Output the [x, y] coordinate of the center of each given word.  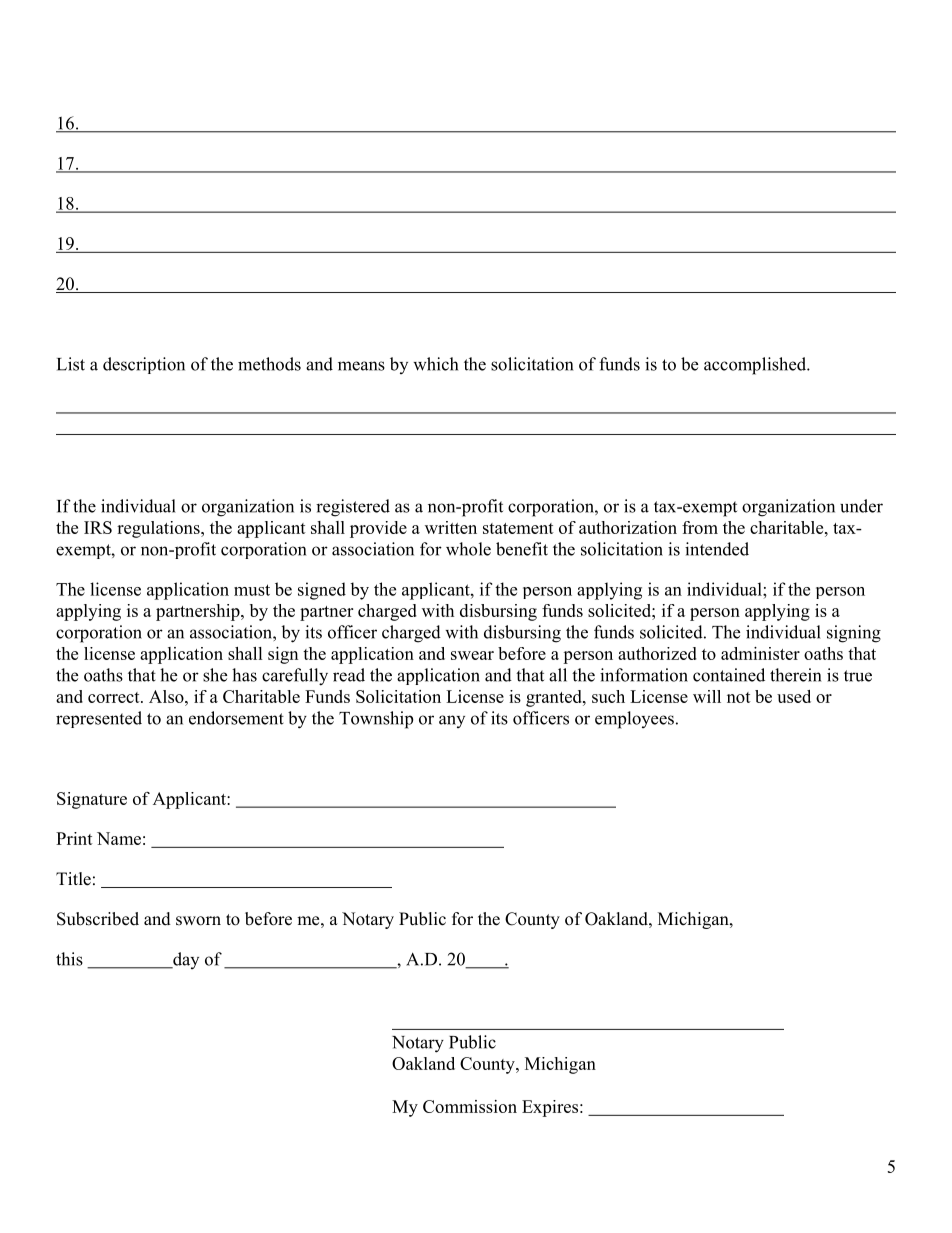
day [185, 960]
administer [760, 653]
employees [634, 720]
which [435, 364]
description [144, 365]
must [252, 590]
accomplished [756, 366]
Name [119, 838]
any [452, 721]
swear [472, 655]
